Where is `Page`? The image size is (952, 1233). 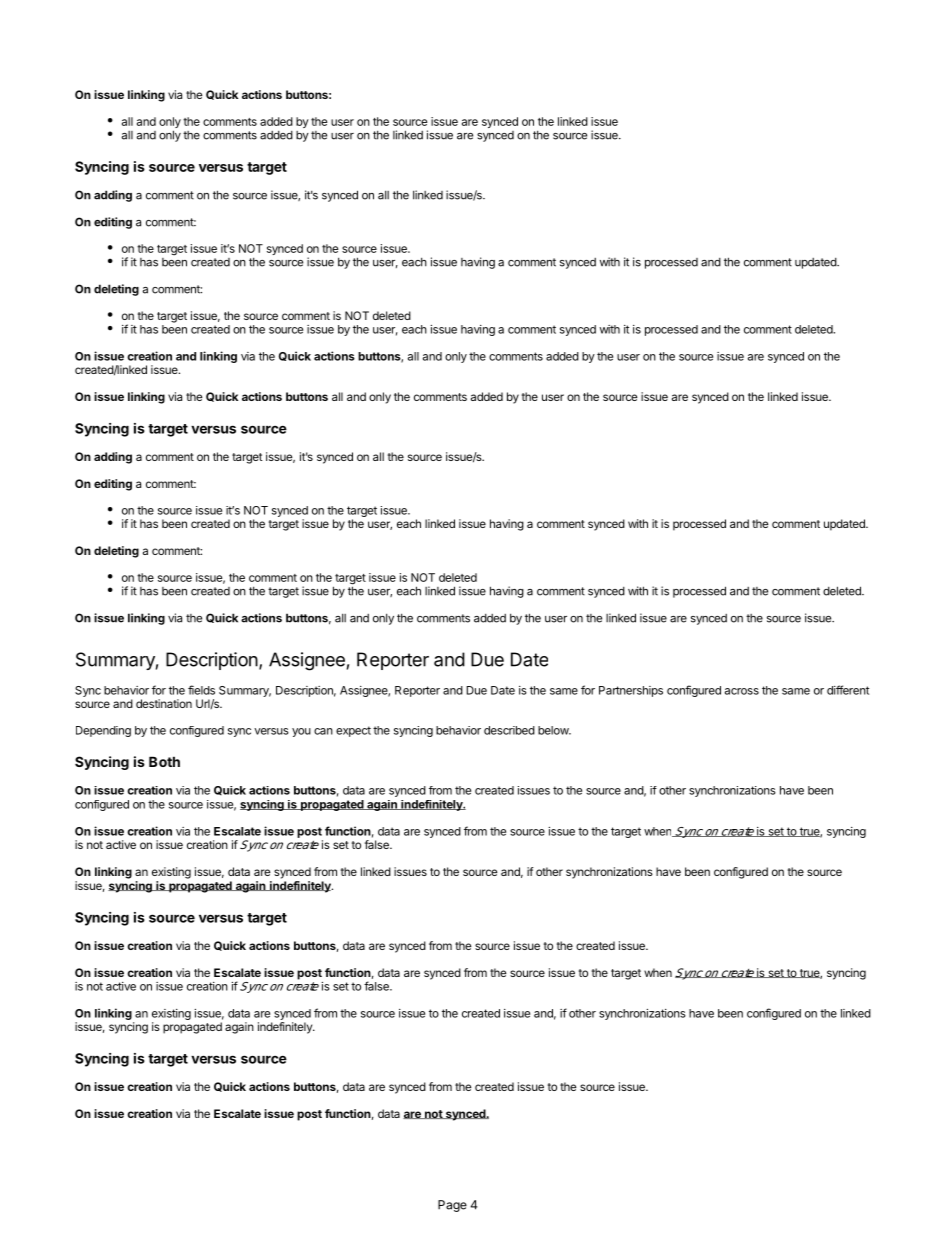
Page is located at coordinates (452, 1206).
